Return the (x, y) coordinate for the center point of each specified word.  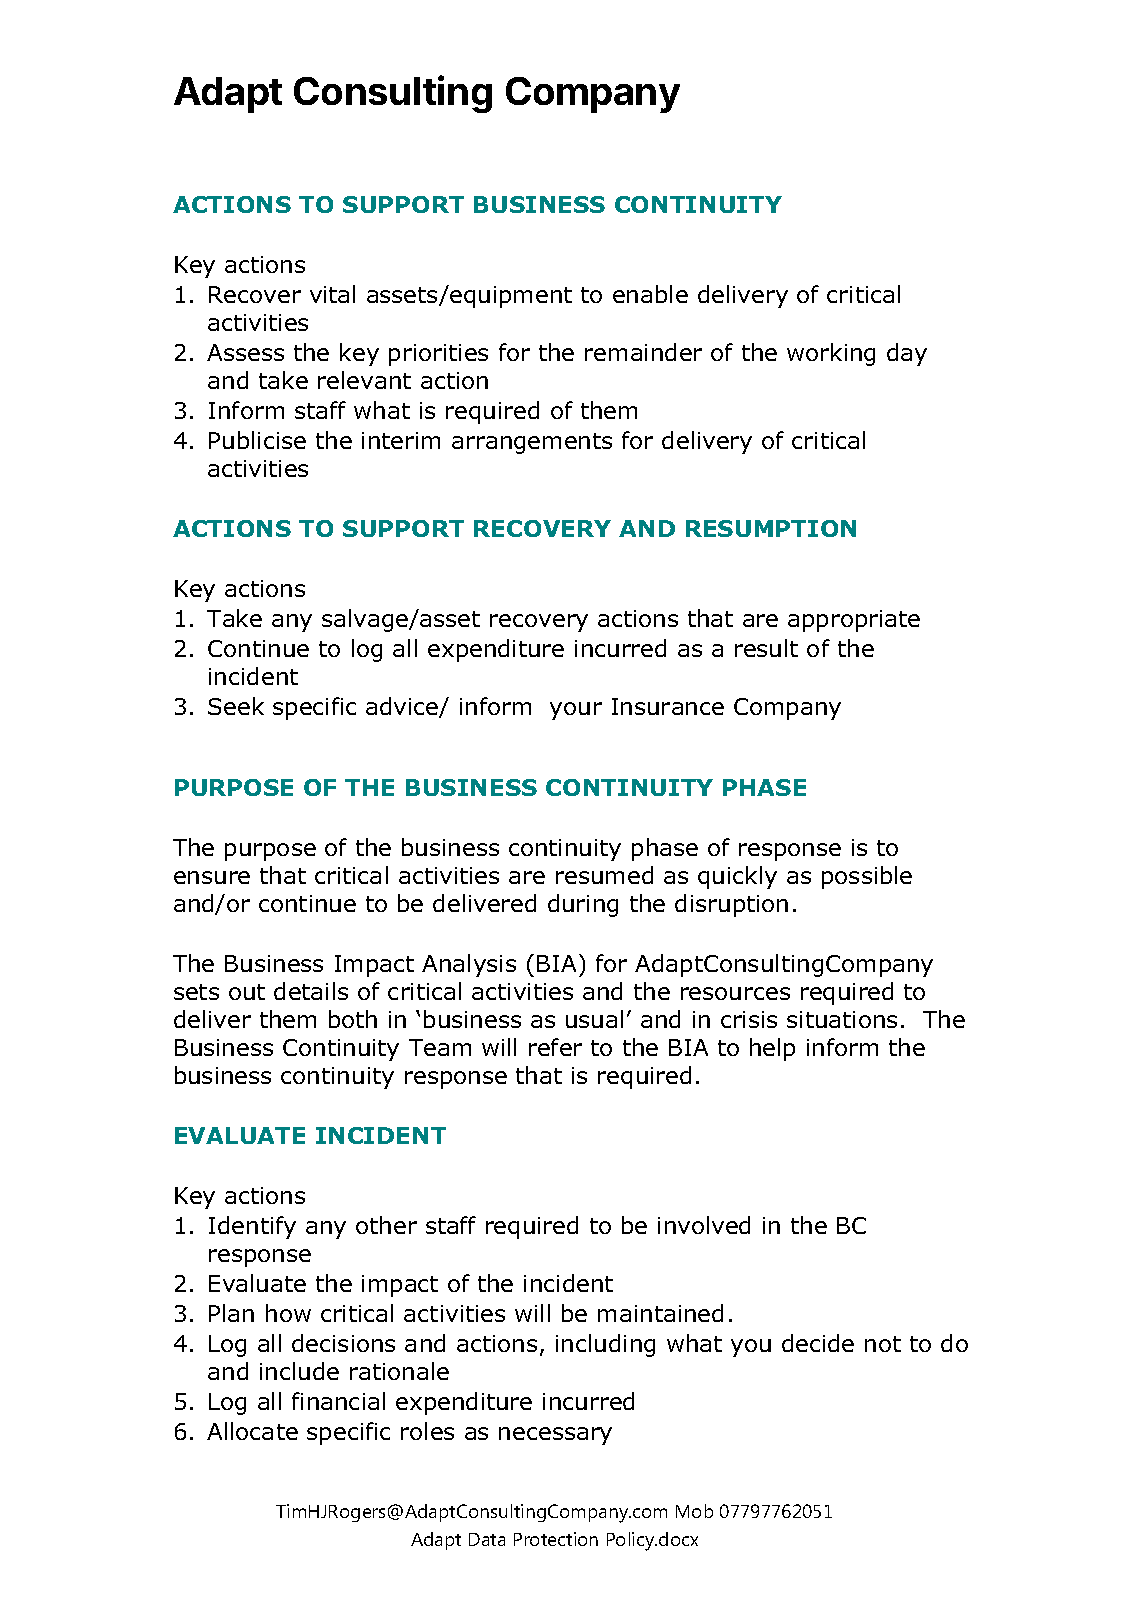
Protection (556, 1539)
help (772, 1049)
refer (555, 1047)
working (831, 354)
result (766, 648)
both (353, 1019)
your (576, 711)
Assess (245, 352)
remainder (643, 352)
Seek (236, 706)
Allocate (252, 1431)
